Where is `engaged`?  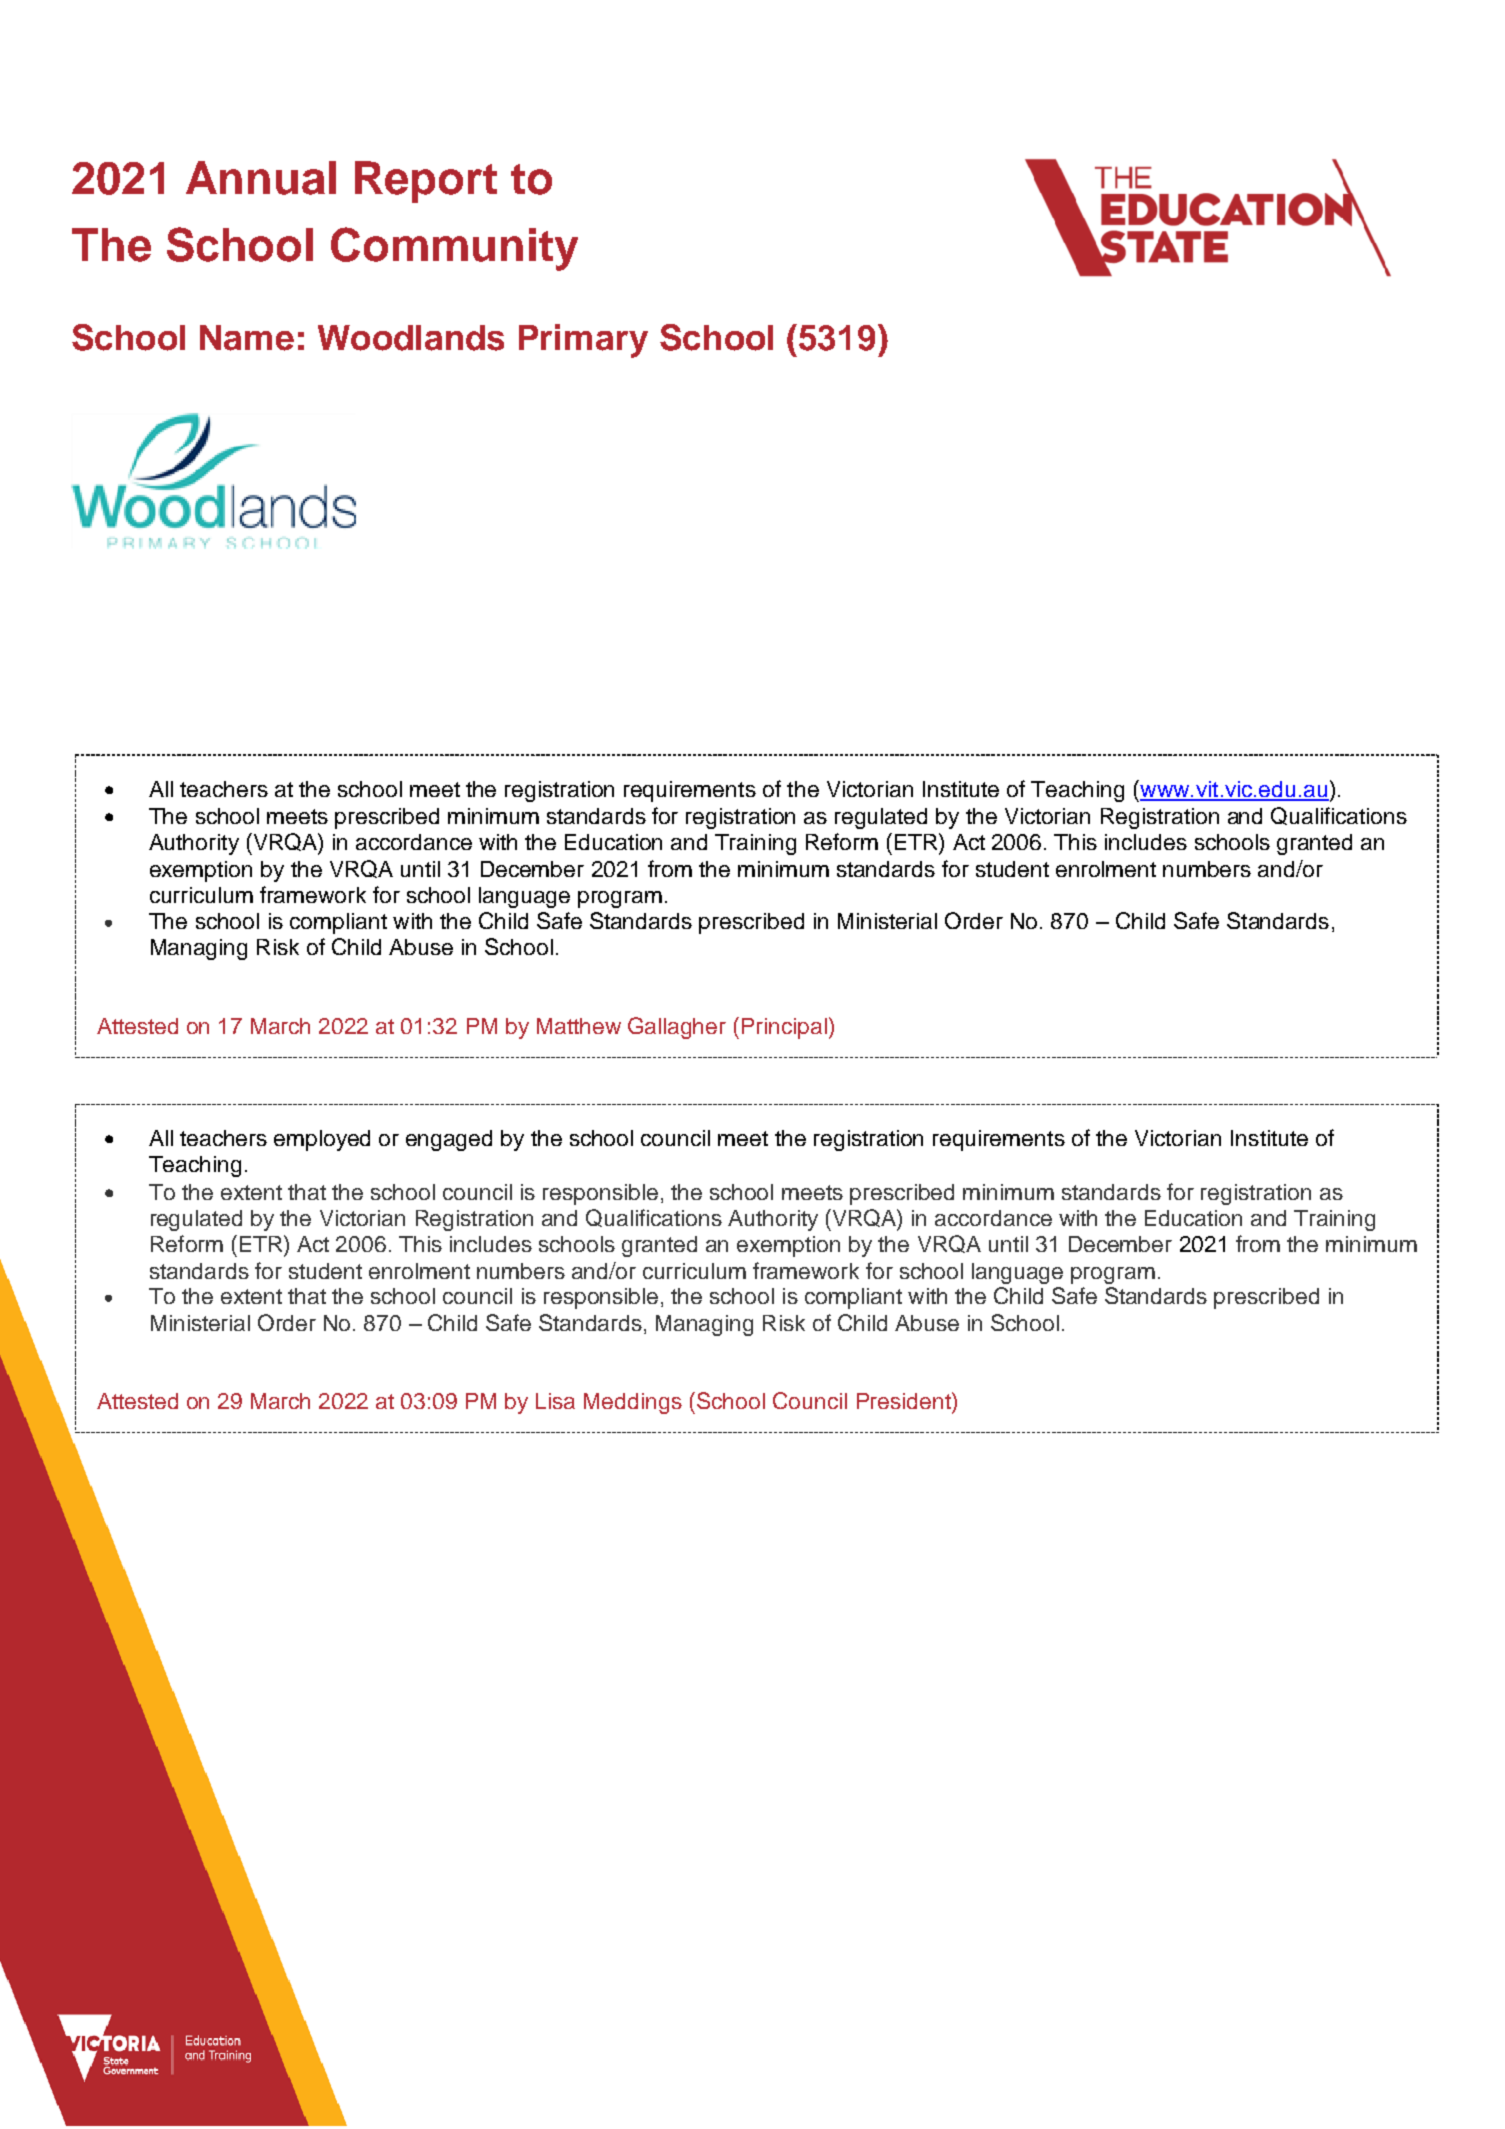 engaged is located at coordinates (449, 1140).
